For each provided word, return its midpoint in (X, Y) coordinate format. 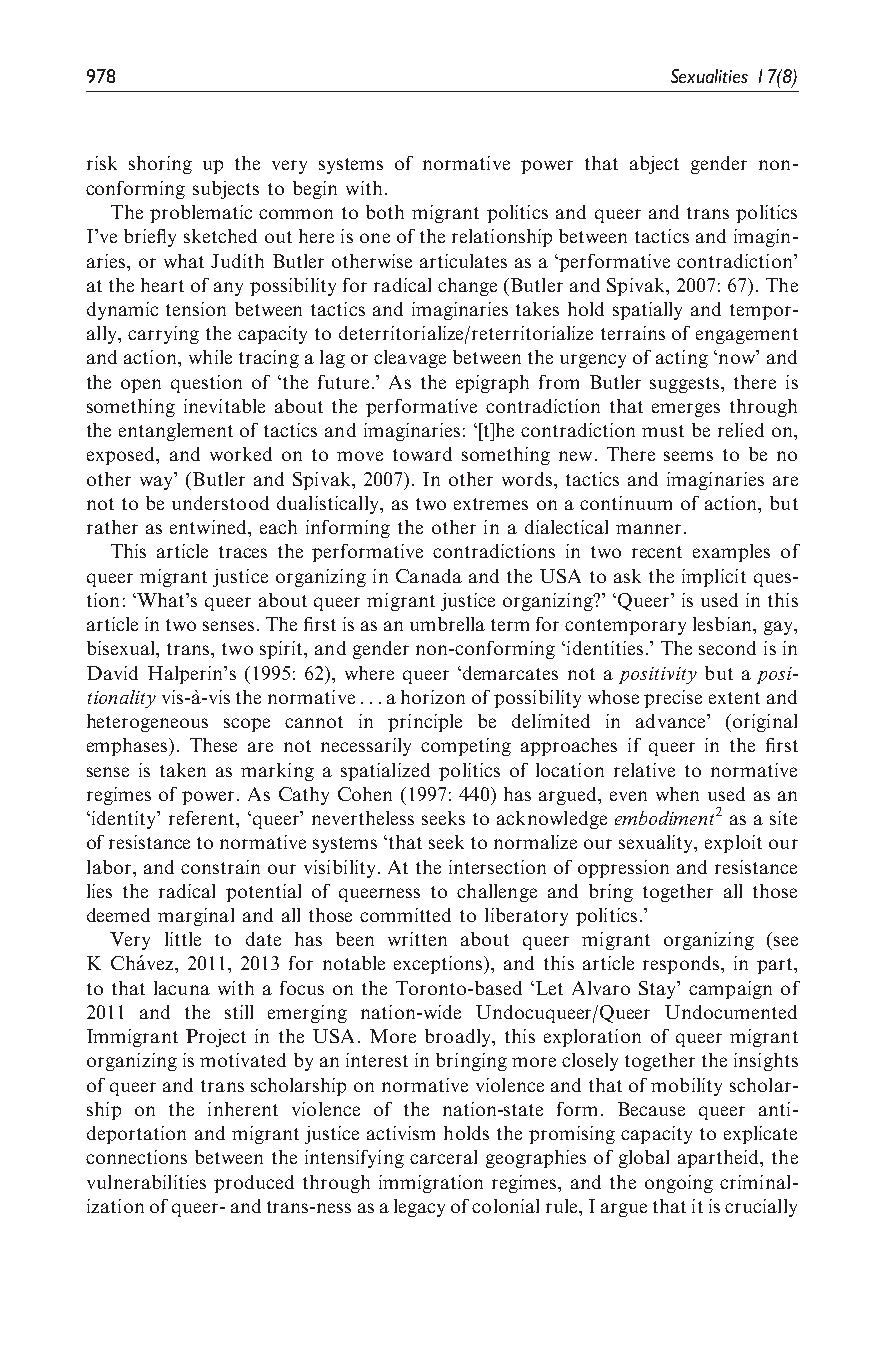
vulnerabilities (146, 1182)
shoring (160, 165)
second (727, 648)
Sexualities (709, 76)
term (510, 625)
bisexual (122, 649)
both (385, 212)
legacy (419, 1208)
